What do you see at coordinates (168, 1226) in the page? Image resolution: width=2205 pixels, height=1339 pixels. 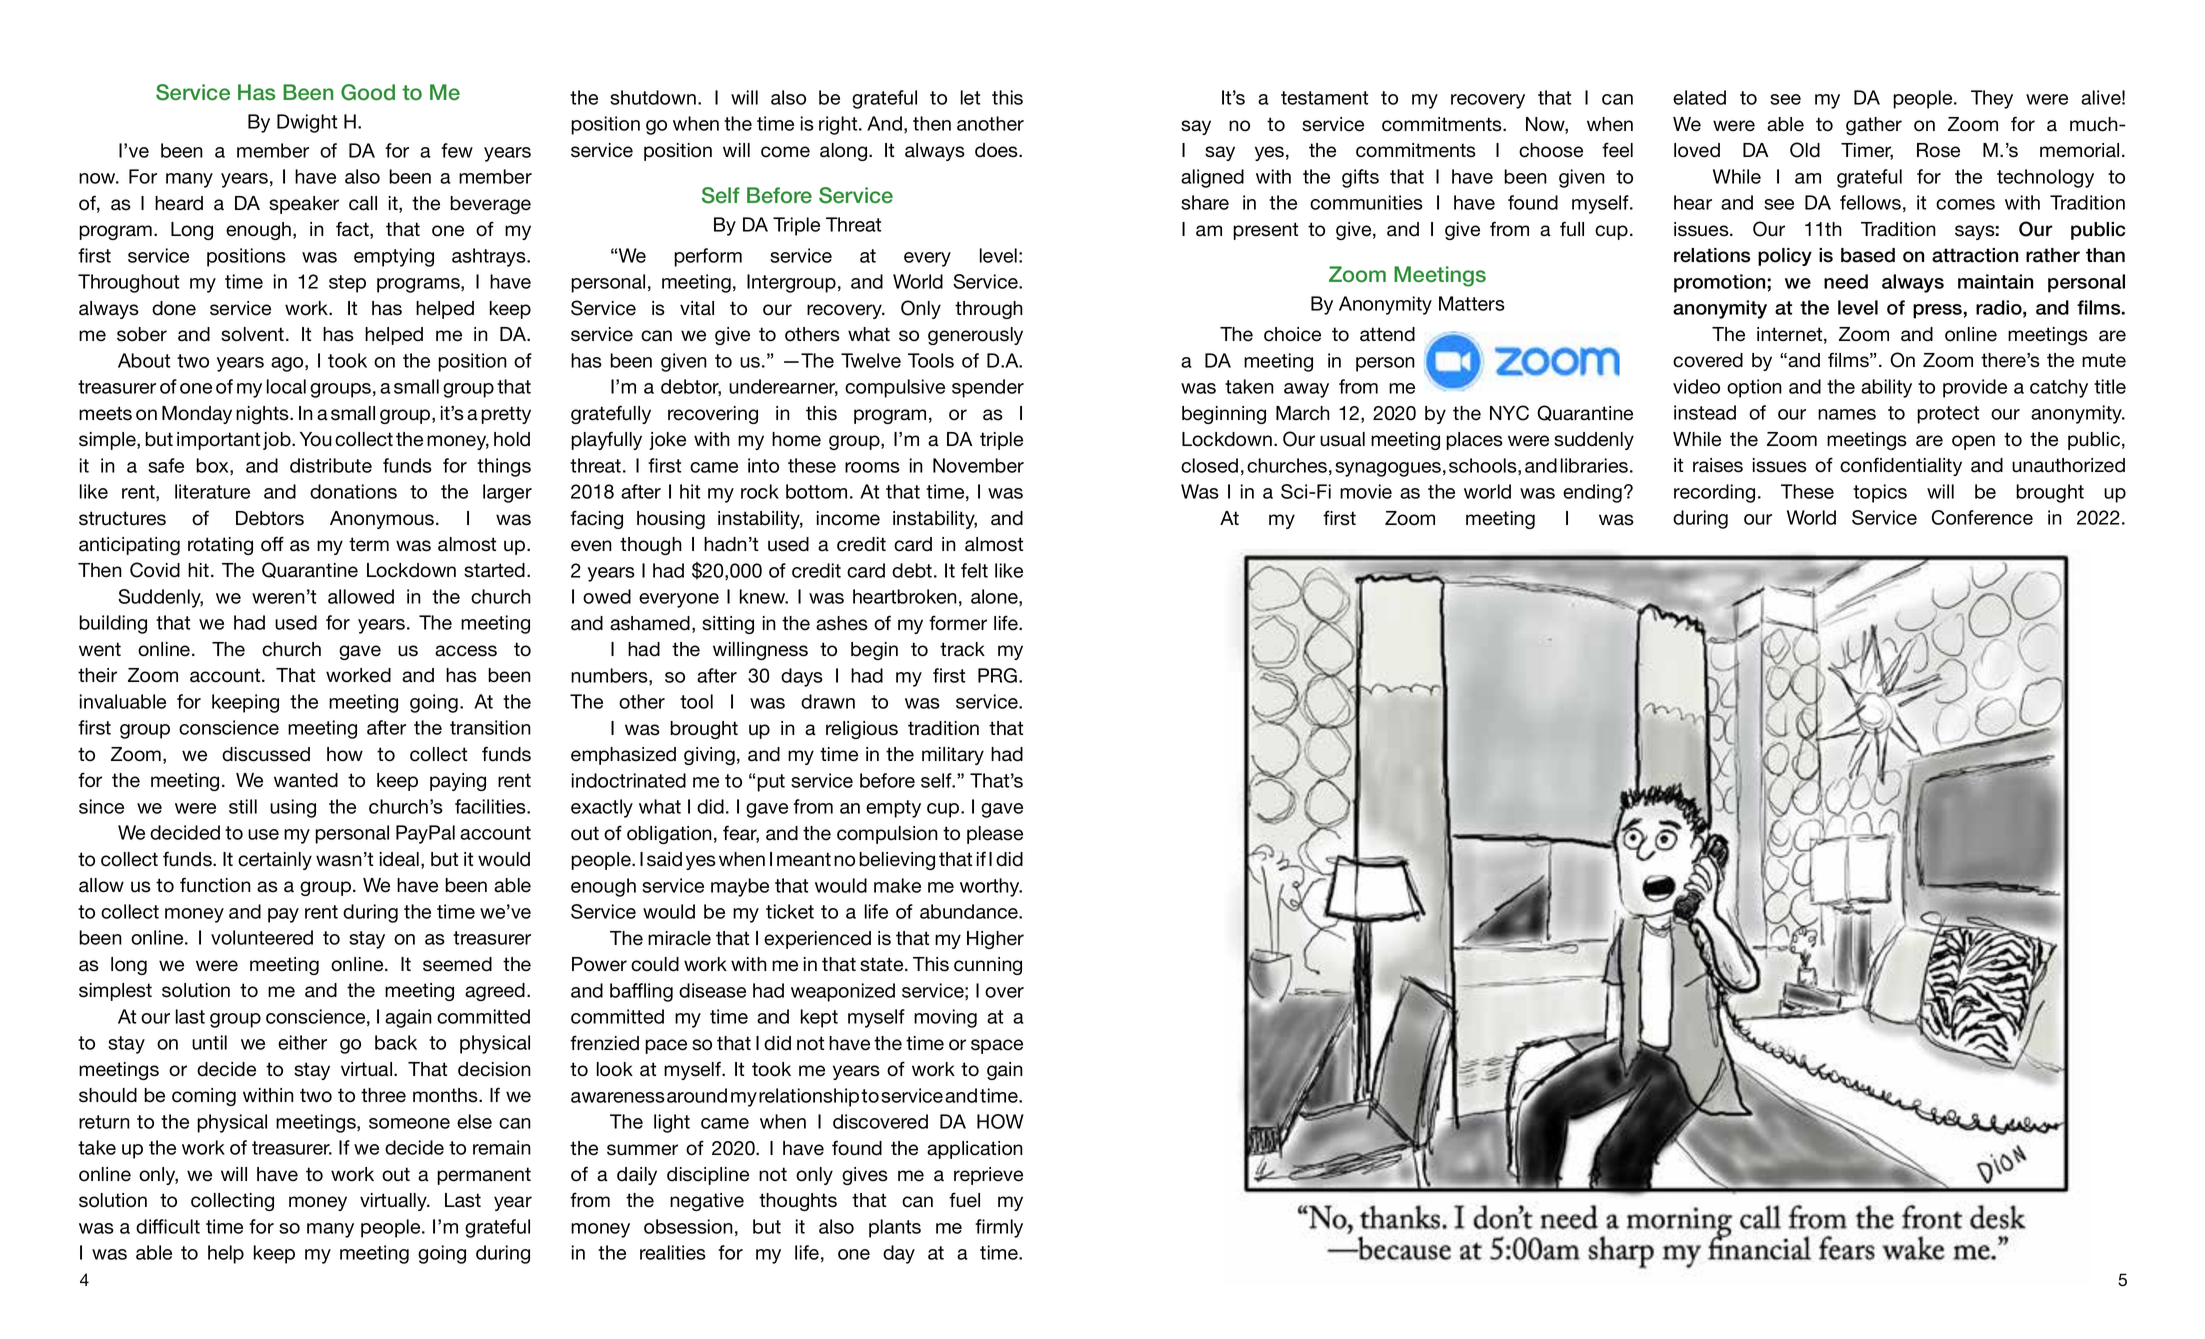 I see `difficult` at bounding box center [168, 1226].
